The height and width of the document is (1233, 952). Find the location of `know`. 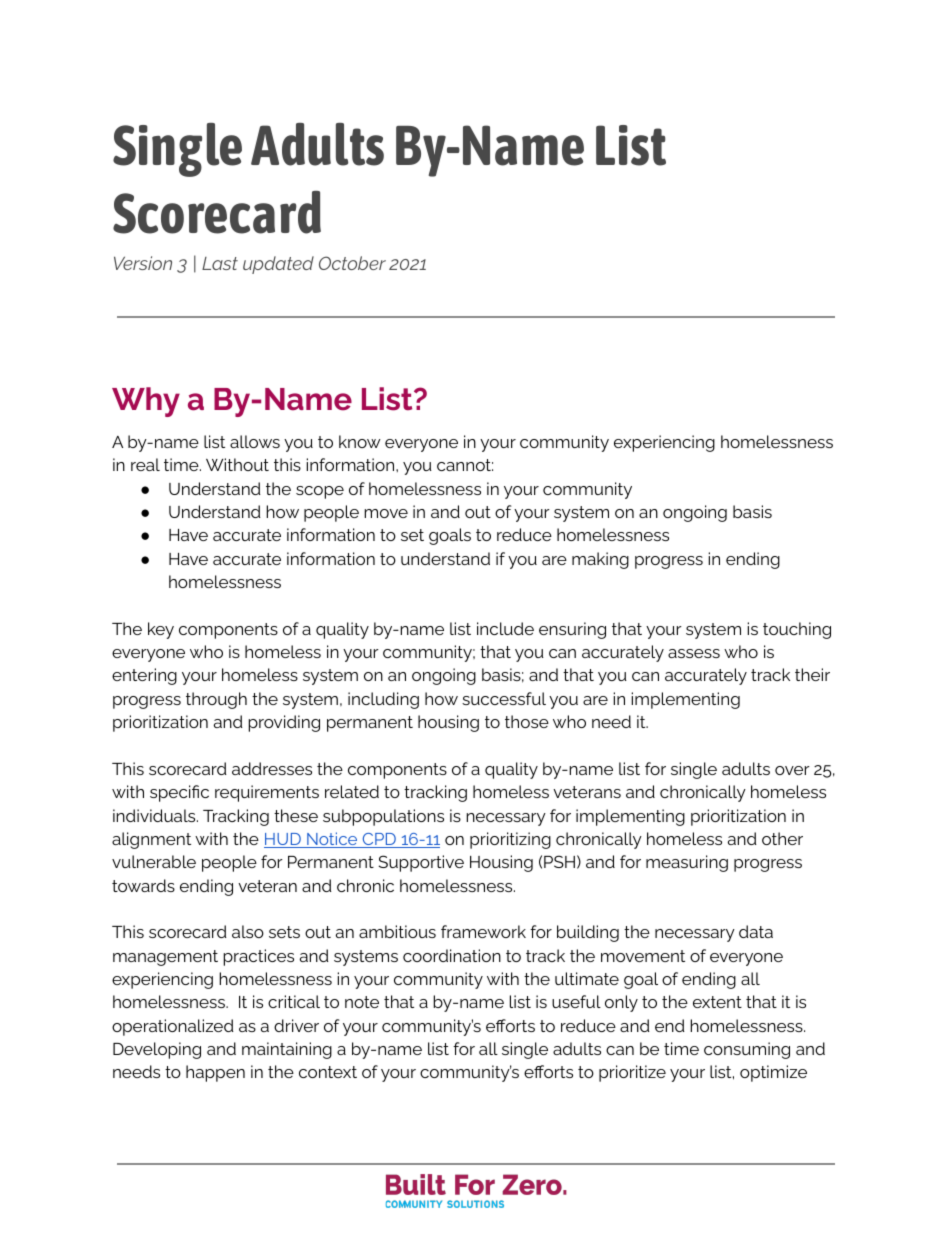

know is located at coordinates (360, 441).
